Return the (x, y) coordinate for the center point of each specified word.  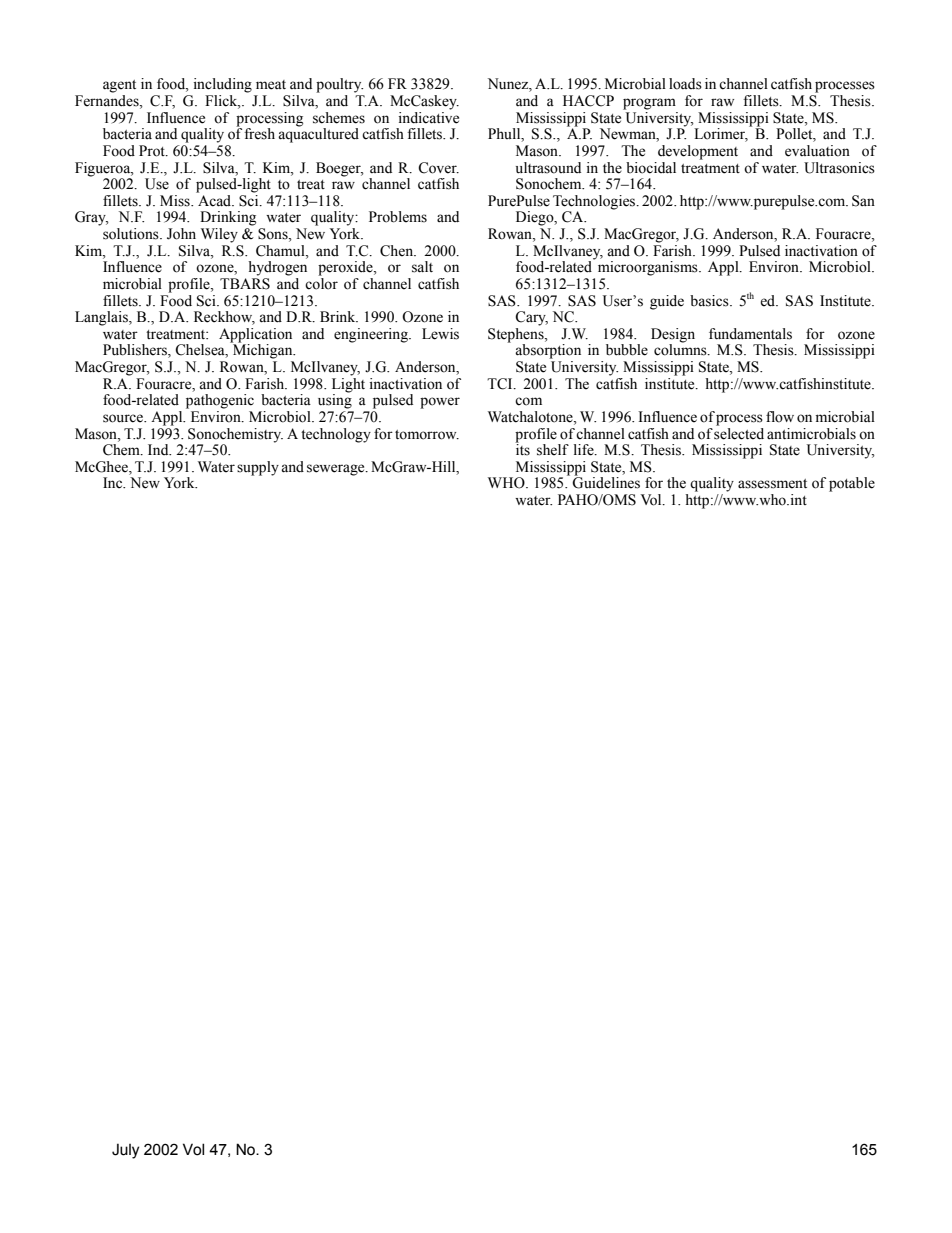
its (522, 449)
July (125, 1151)
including (223, 85)
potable (852, 484)
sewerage (337, 470)
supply (258, 468)
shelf (553, 450)
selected (739, 432)
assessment (772, 484)
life (585, 450)
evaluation (817, 151)
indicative (429, 116)
